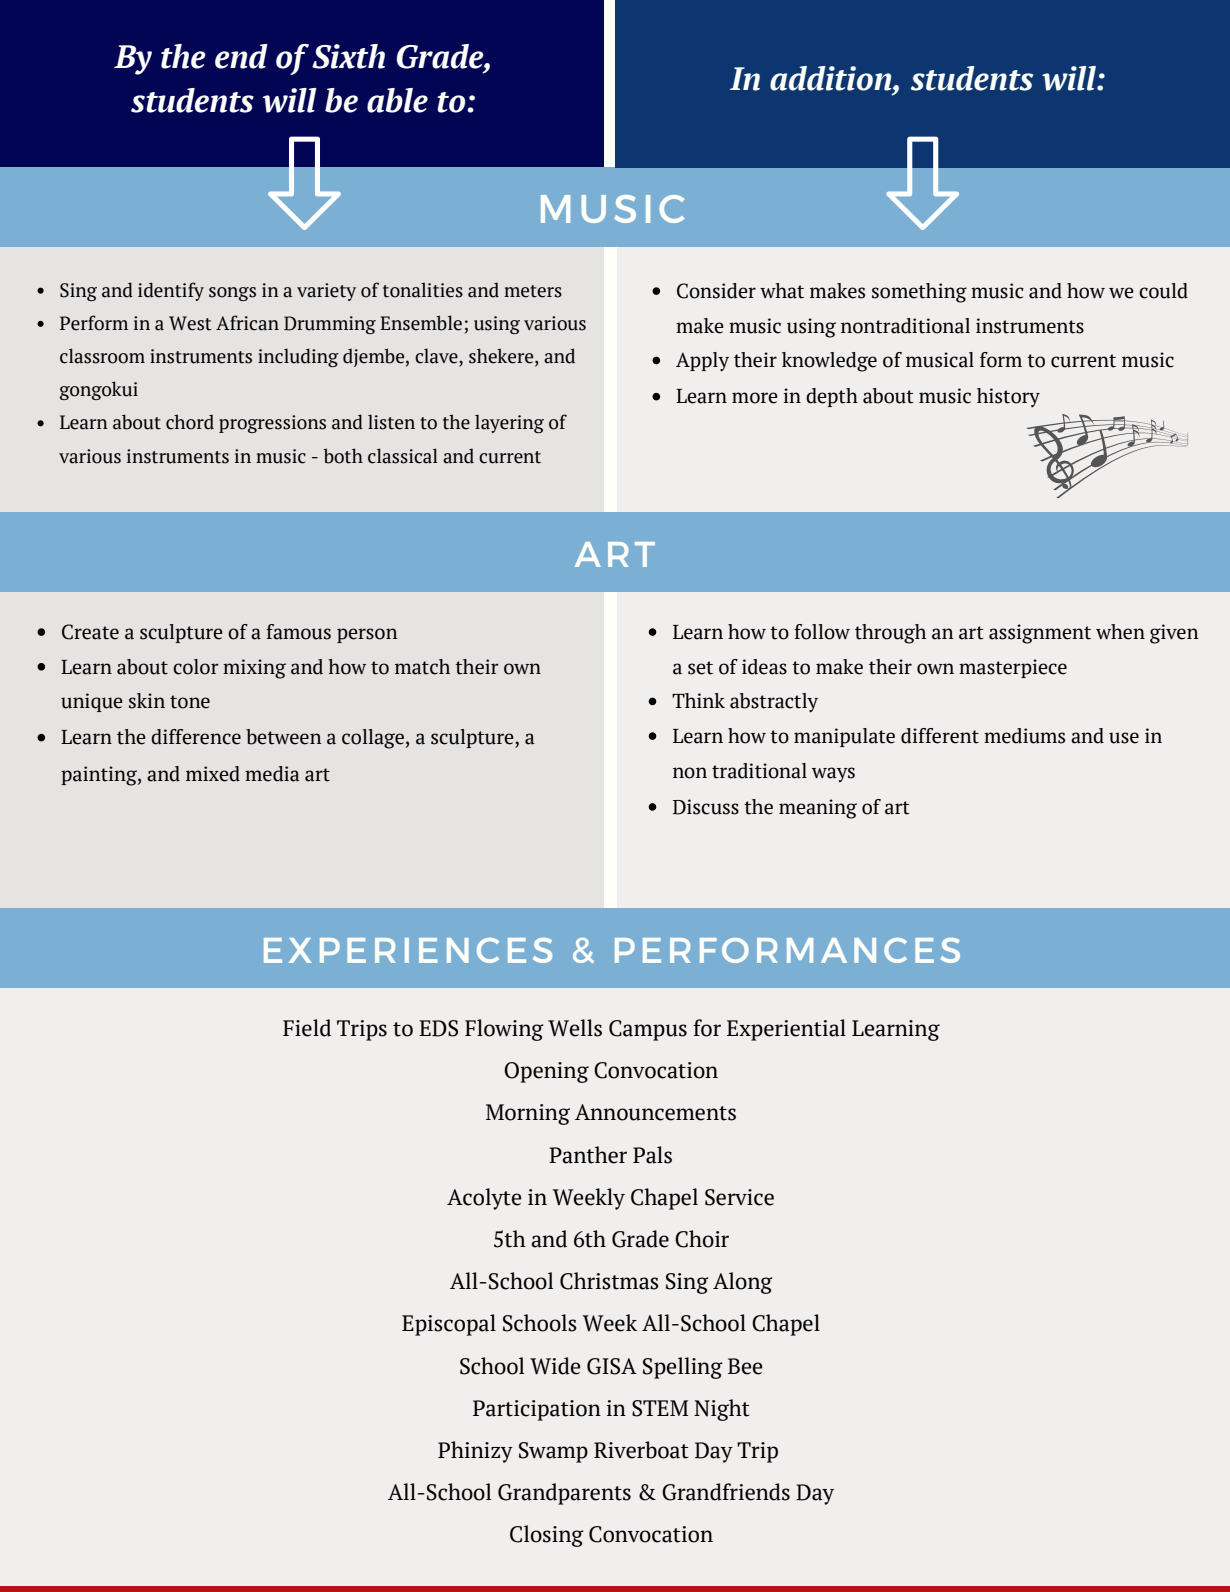 The image size is (1230, 1592). What do you see at coordinates (641, 1450) in the screenshot?
I see `Riverboat` at bounding box center [641, 1450].
